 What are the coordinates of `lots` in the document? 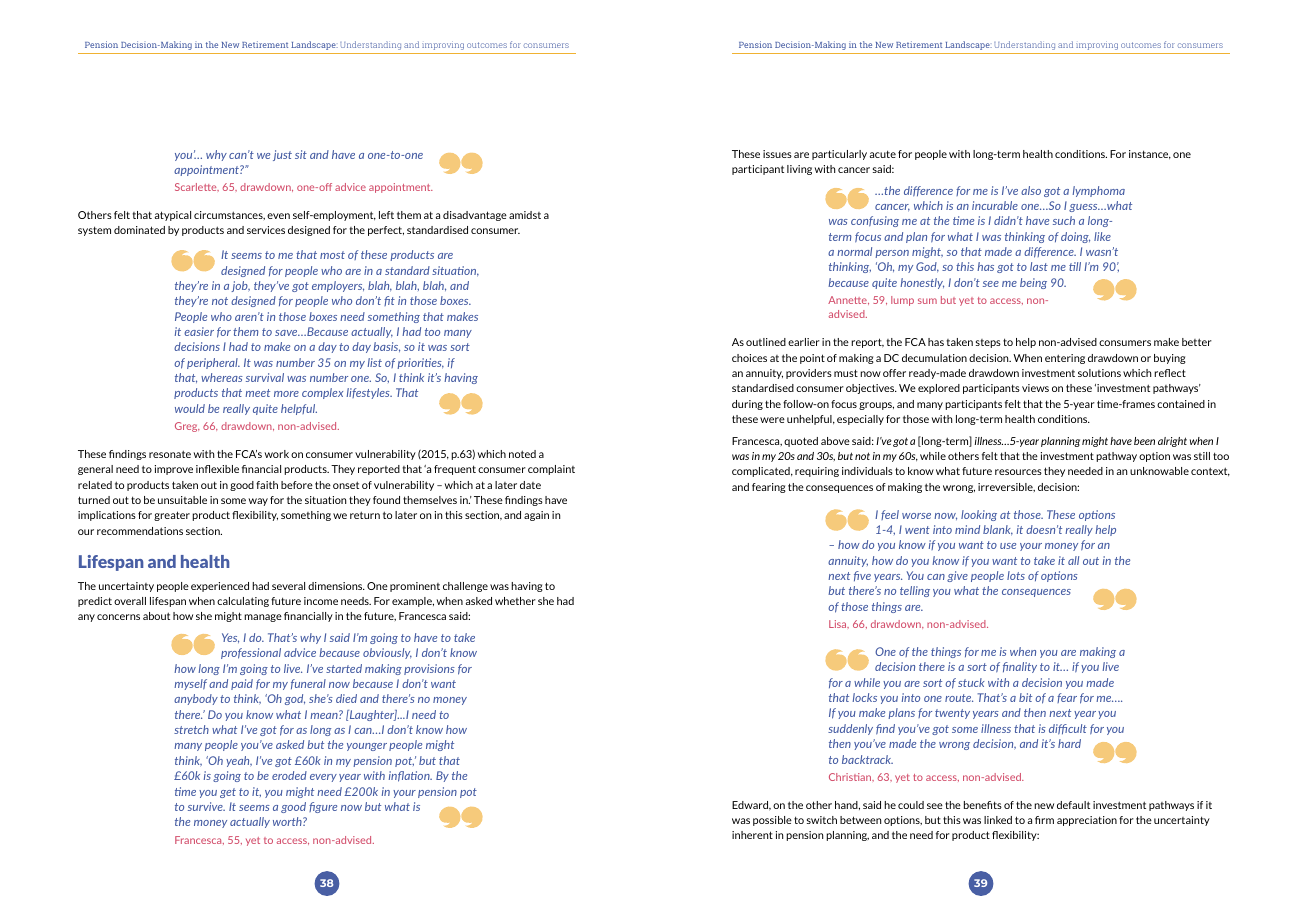 It's located at (1016, 575).
